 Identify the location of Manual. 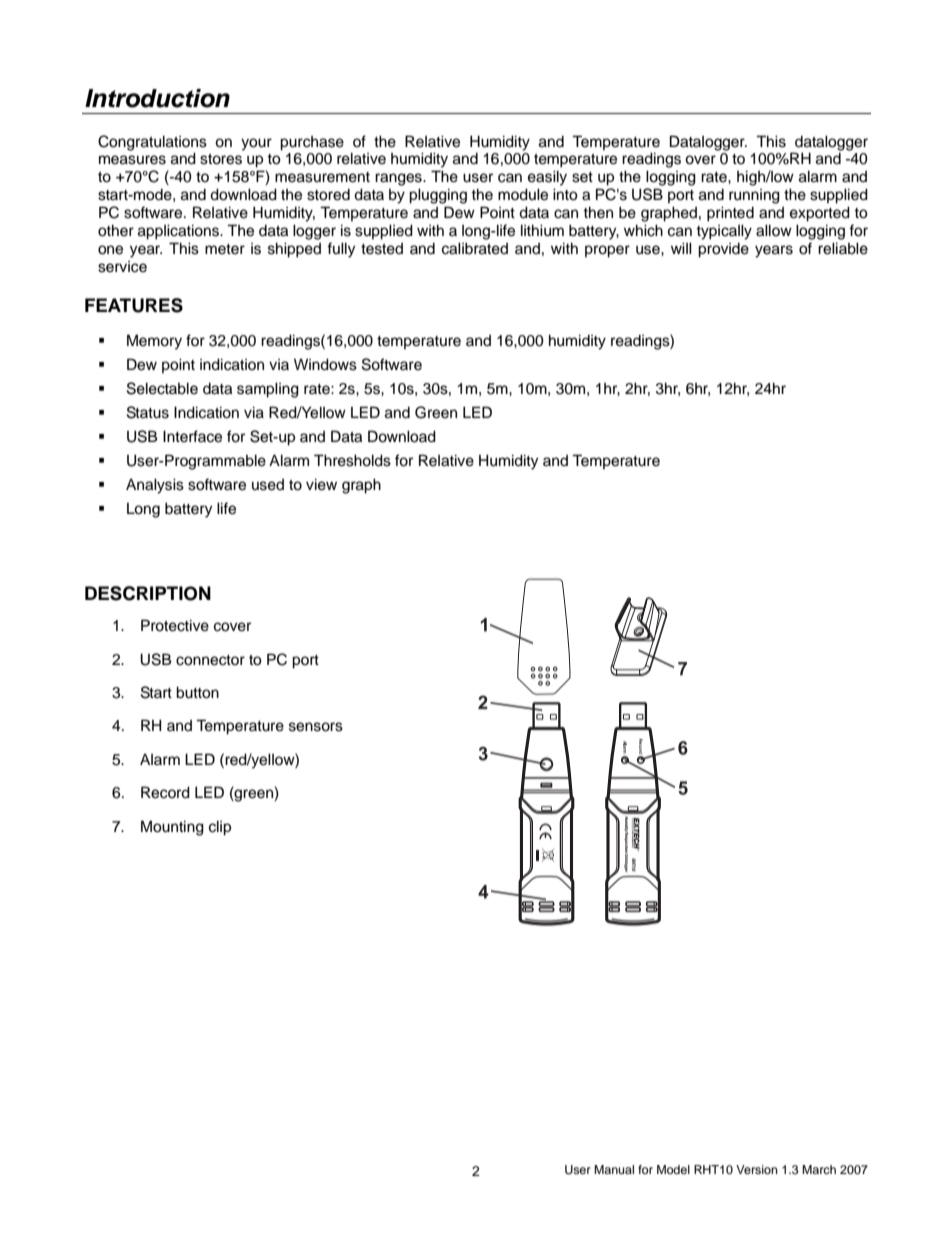
(614, 1169).
